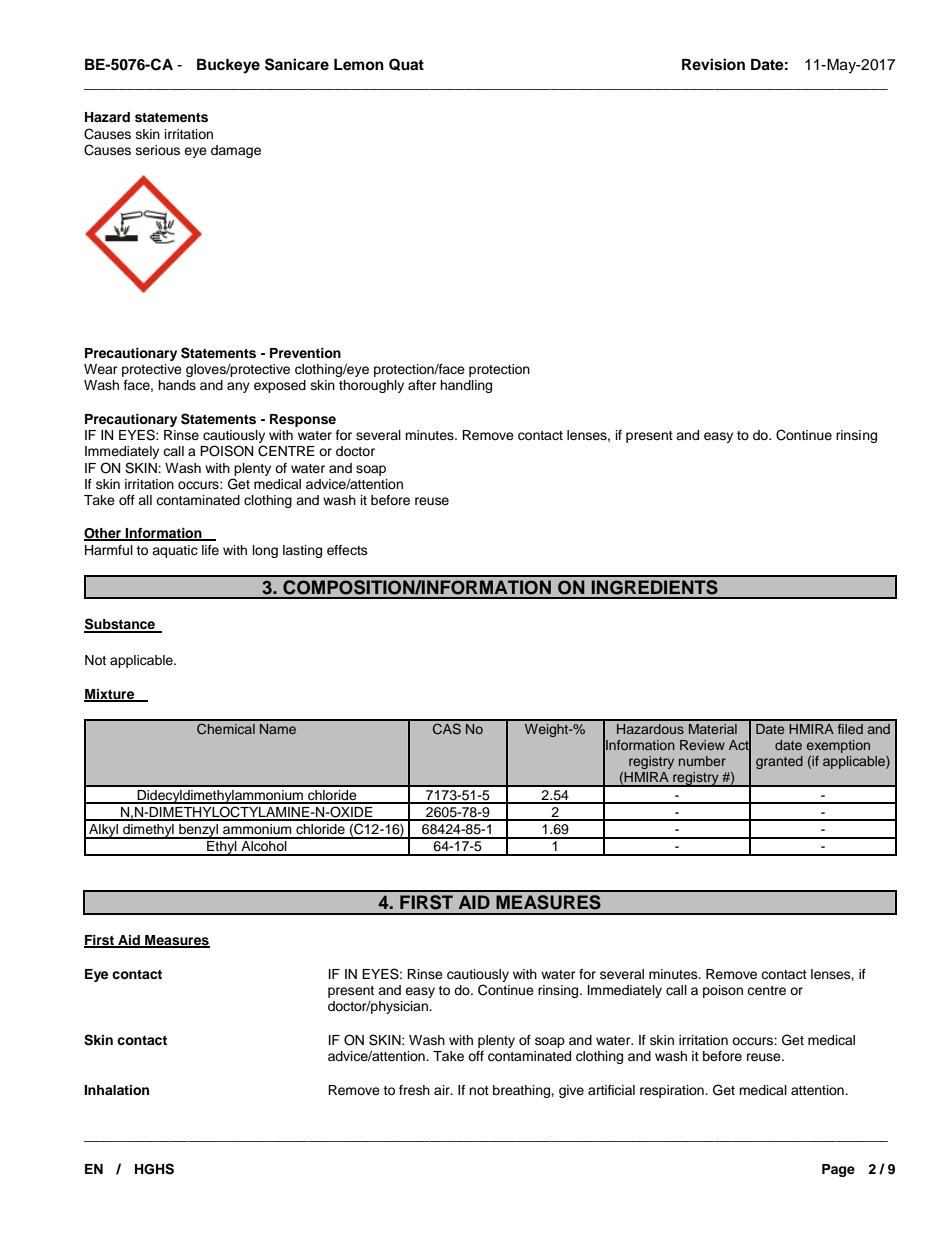 The width and height of the screenshot is (952, 1233). What do you see at coordinates (236, 151) in the screenshot?
I see `damage` at bounding box center [236, 151].
